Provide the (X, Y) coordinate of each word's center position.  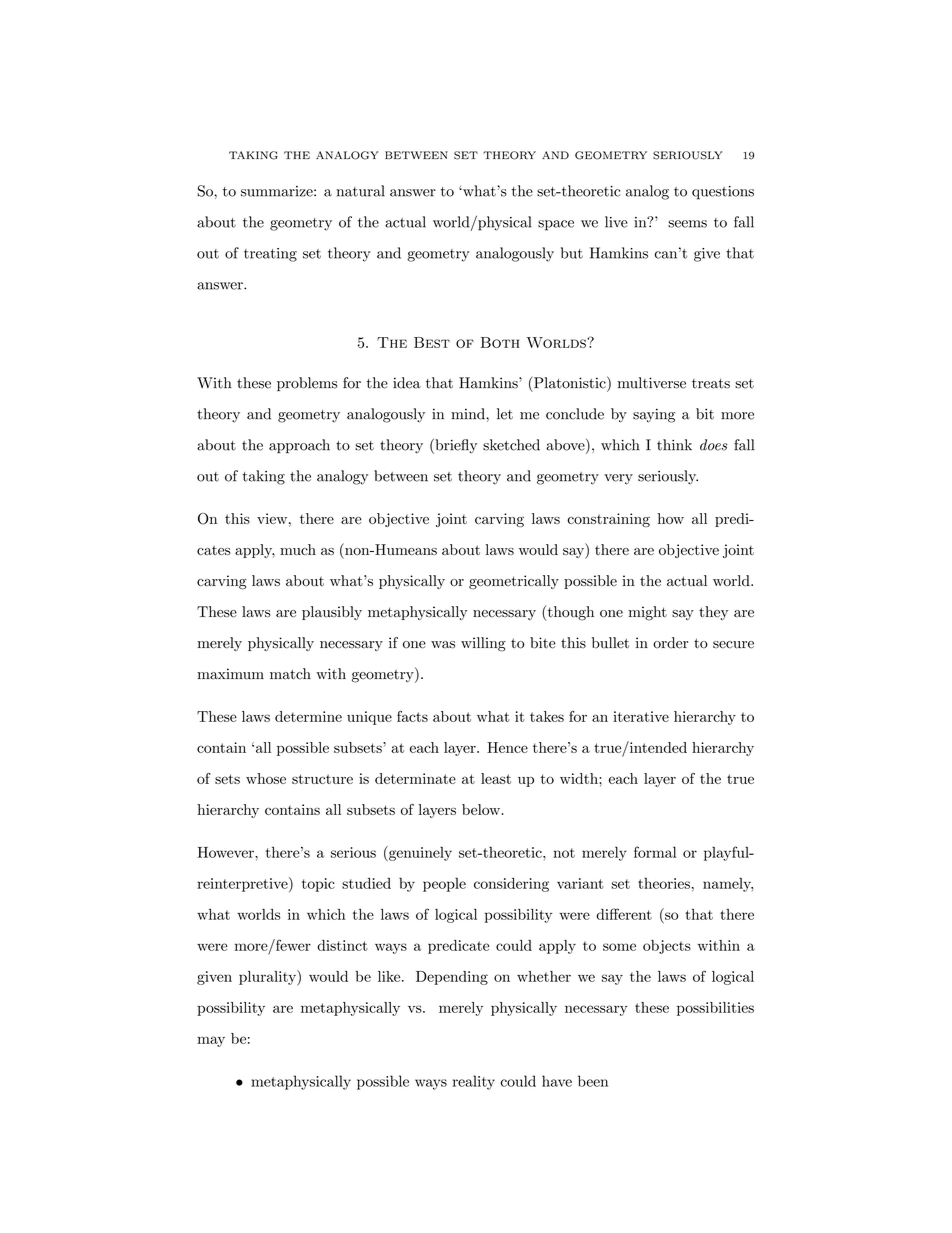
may (211, 1041)
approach (299, 446)
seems (687, 224)
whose (266, 778)
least (496, 778)
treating (270, 255)
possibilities (715, 1009)
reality (474, 1082)
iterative (641, 716)
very (618, 479)
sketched (511, 445)
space (556, 225)
